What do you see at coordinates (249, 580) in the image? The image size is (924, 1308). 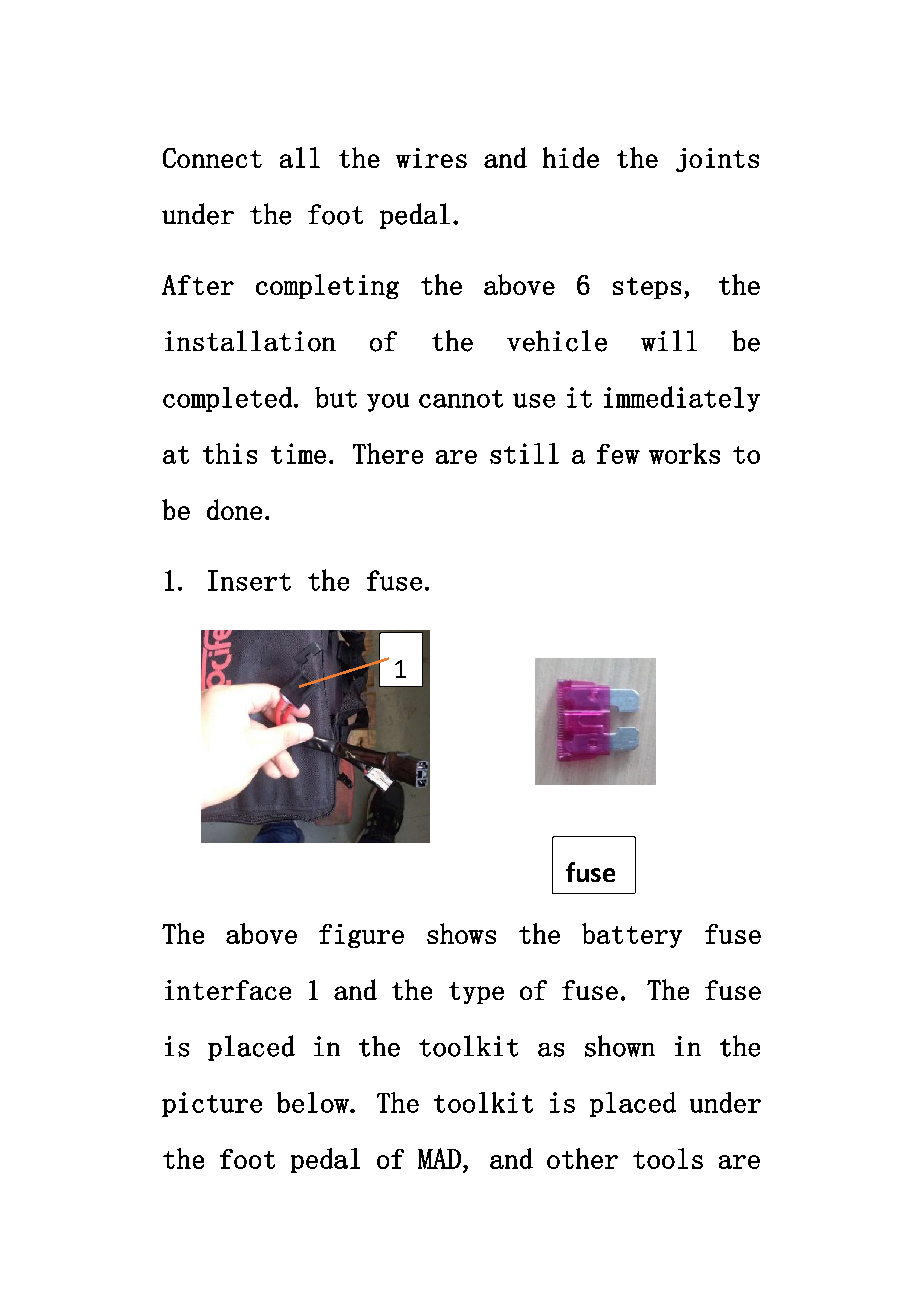 I see `Insert` at bounding box center [249, 580].
